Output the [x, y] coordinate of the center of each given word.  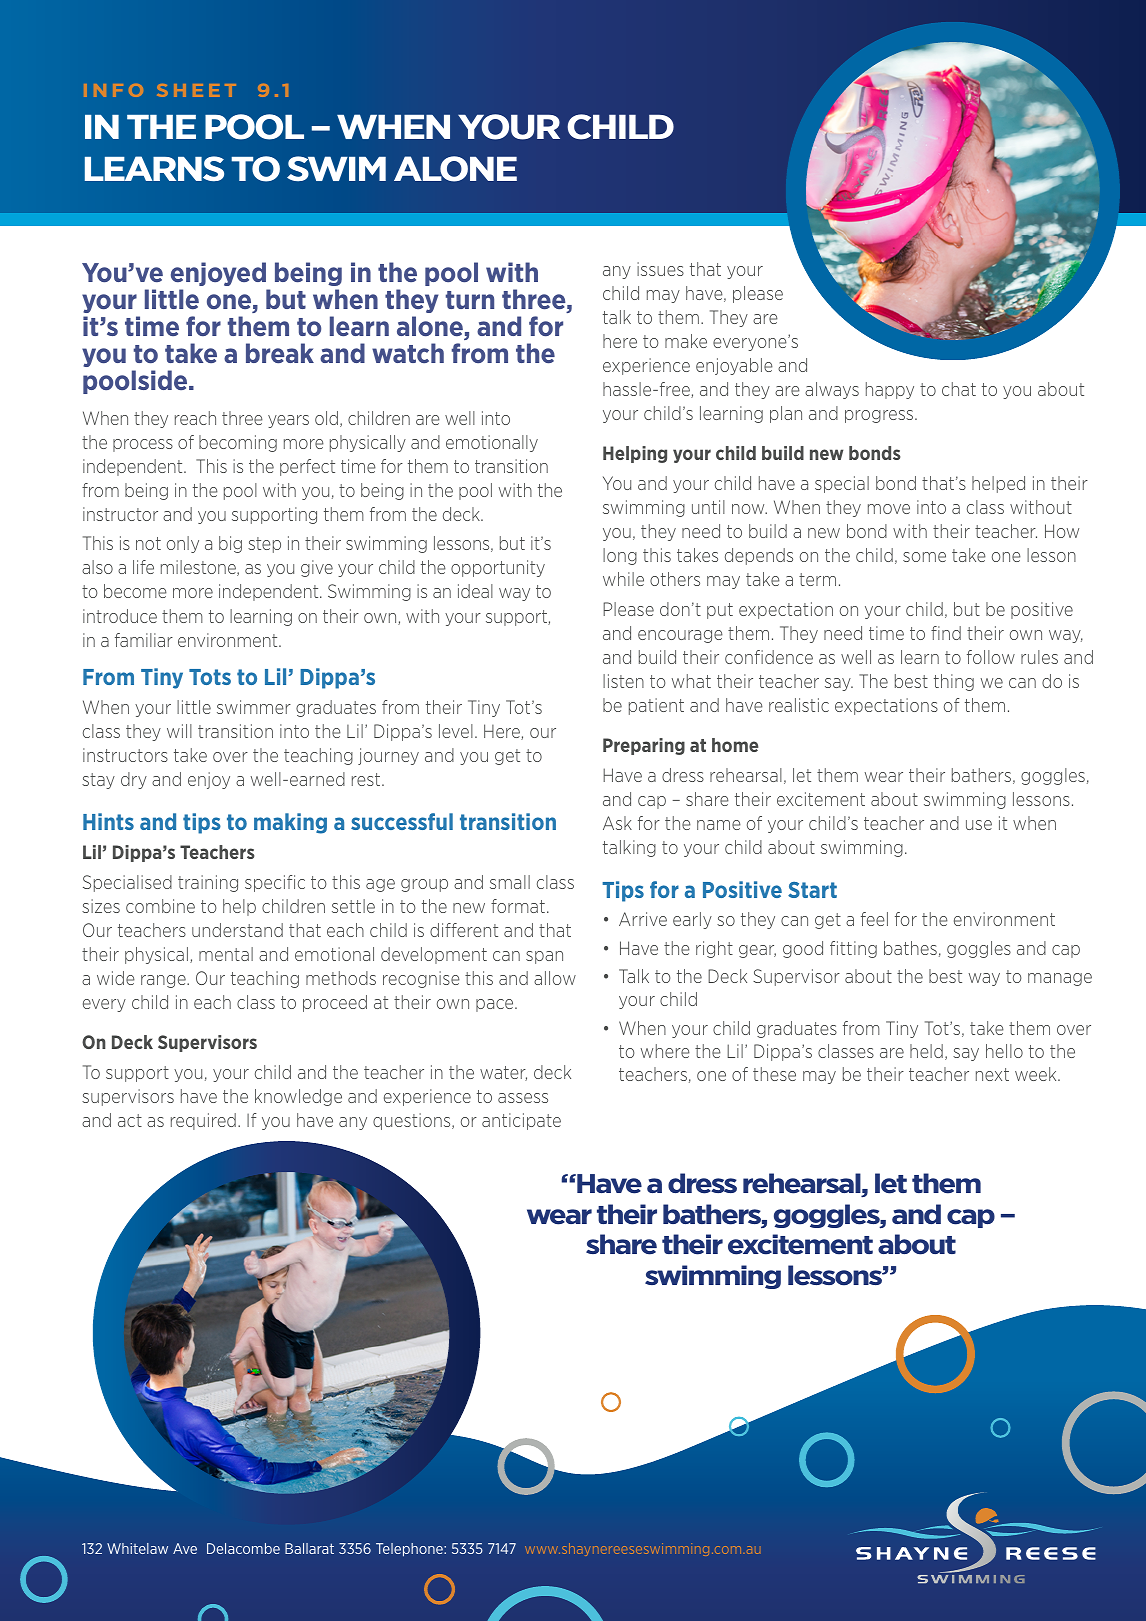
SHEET [196, 90]
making [290, 823]
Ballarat [309, 1548]
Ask [617, 823]
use [979, 825]
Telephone [410, 1550]
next [992, 1074]
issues [660, 269]
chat [959, 389]
